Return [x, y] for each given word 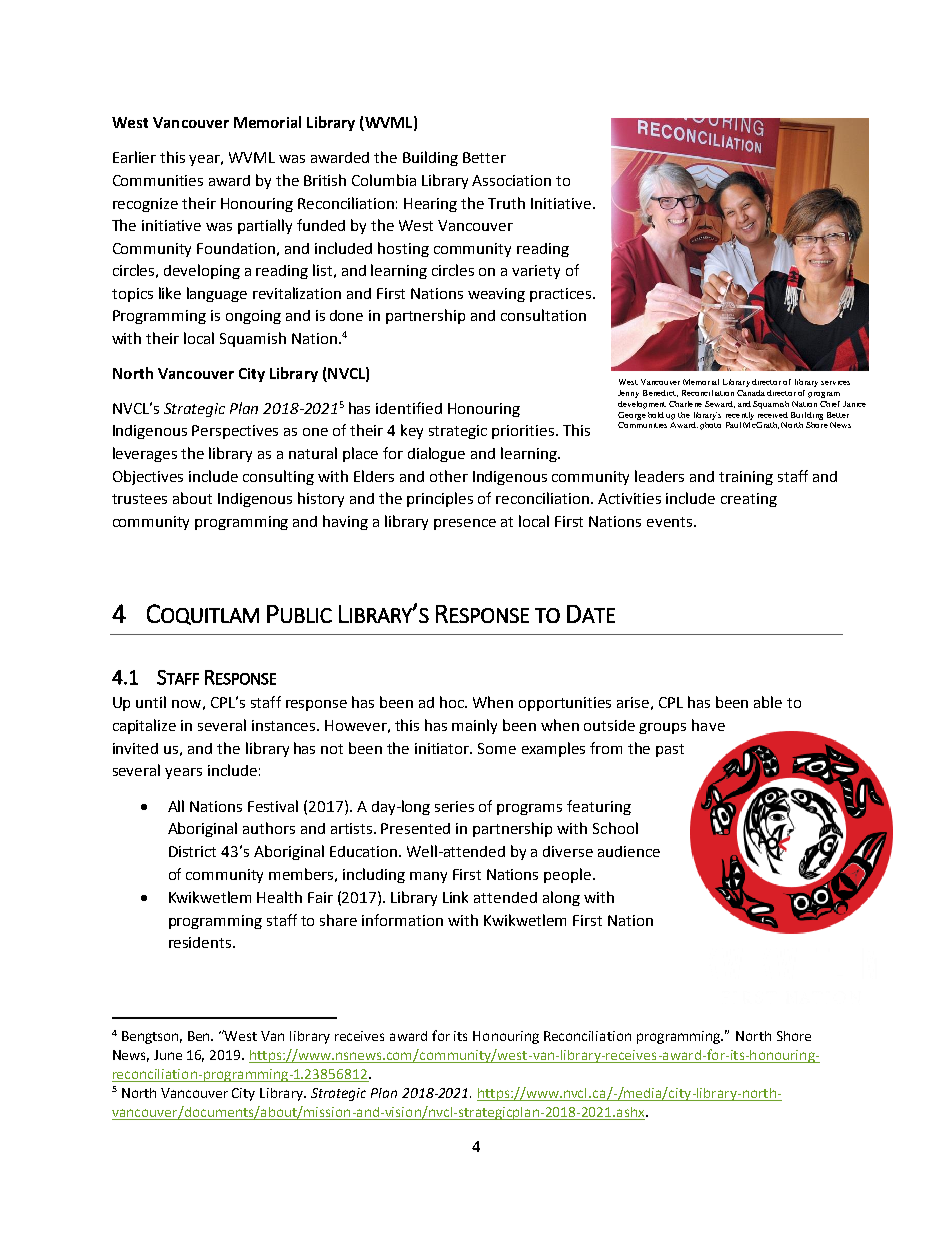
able [768, 702]
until [151, 702]
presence [465, 524]
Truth [506, 203]
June [168, 1055]
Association [511, 180]
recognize [145, 205]
